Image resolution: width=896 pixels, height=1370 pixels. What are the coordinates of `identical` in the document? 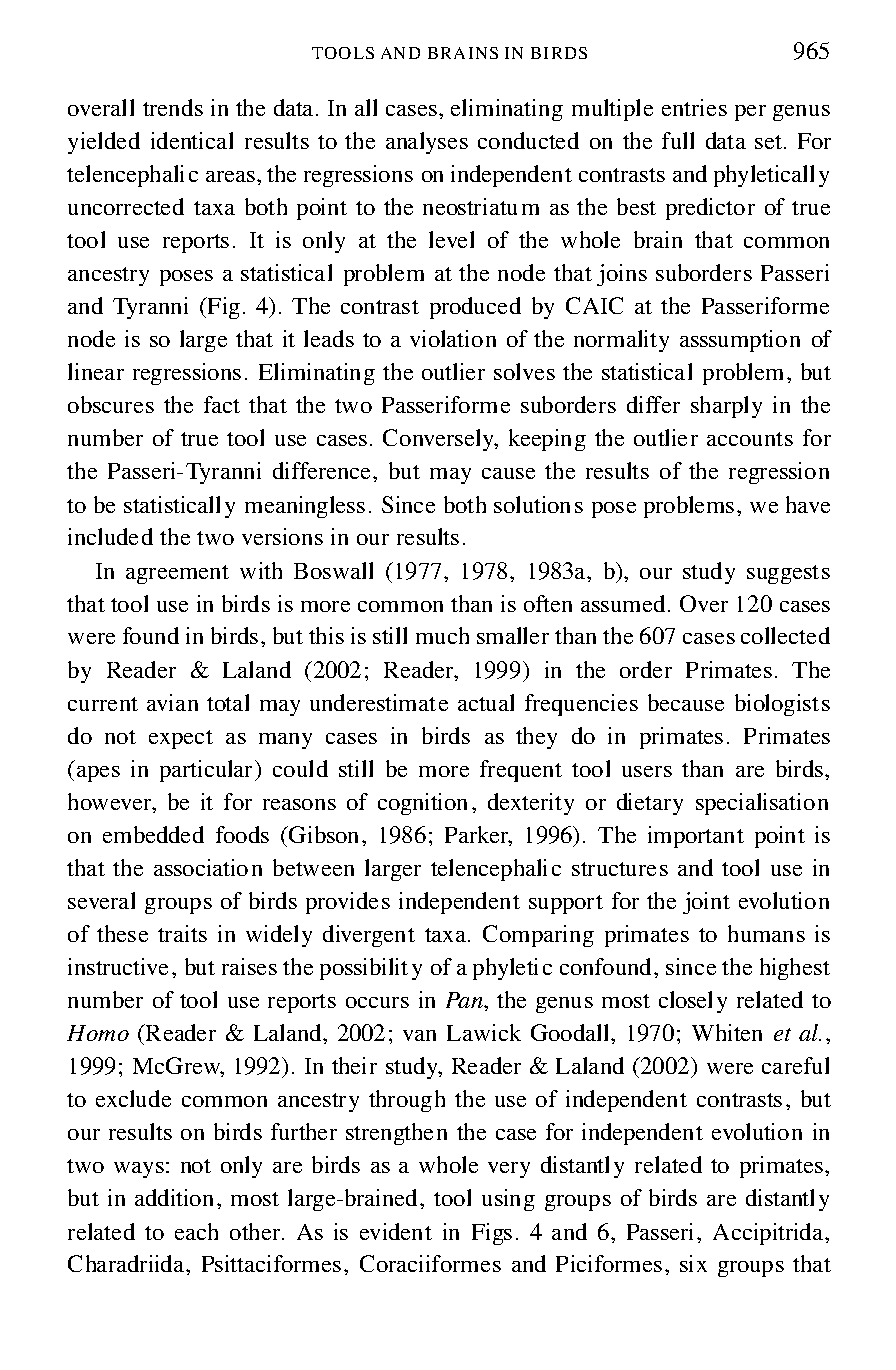 It's located at (192, 140).
